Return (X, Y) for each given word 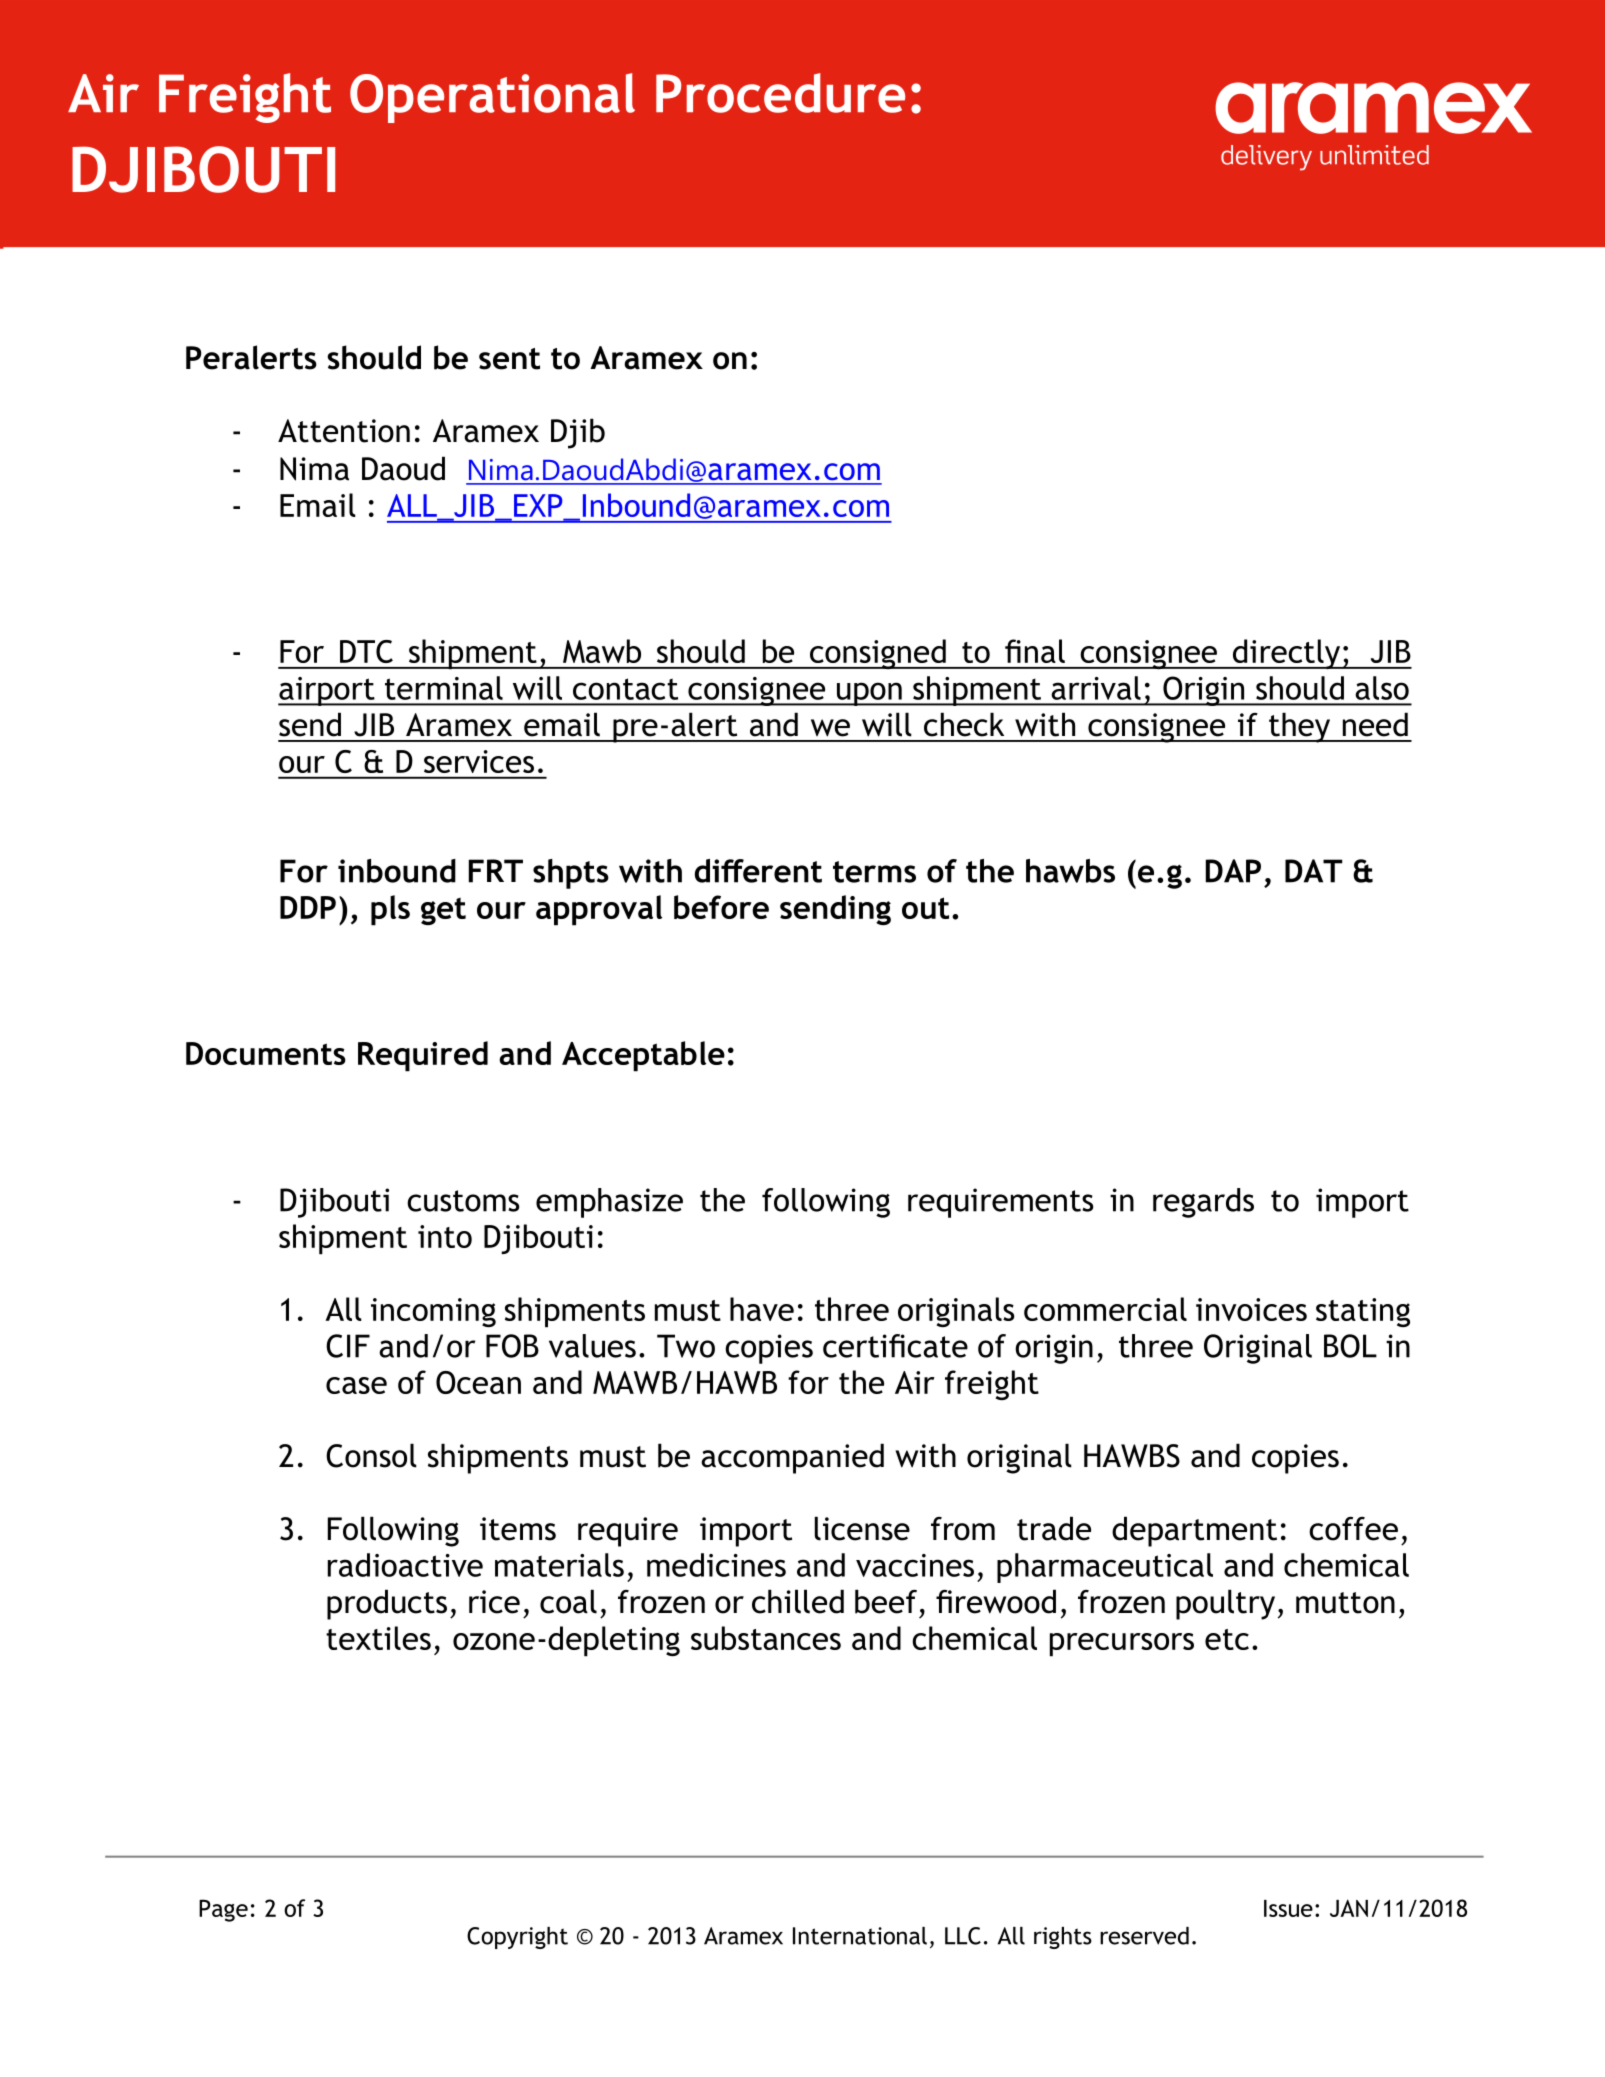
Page (223, 1910)
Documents (266, 1053)
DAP (1233, 871)
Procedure (780, 93)
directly (1286, 654)
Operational (492, 98)
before (721, 907)
